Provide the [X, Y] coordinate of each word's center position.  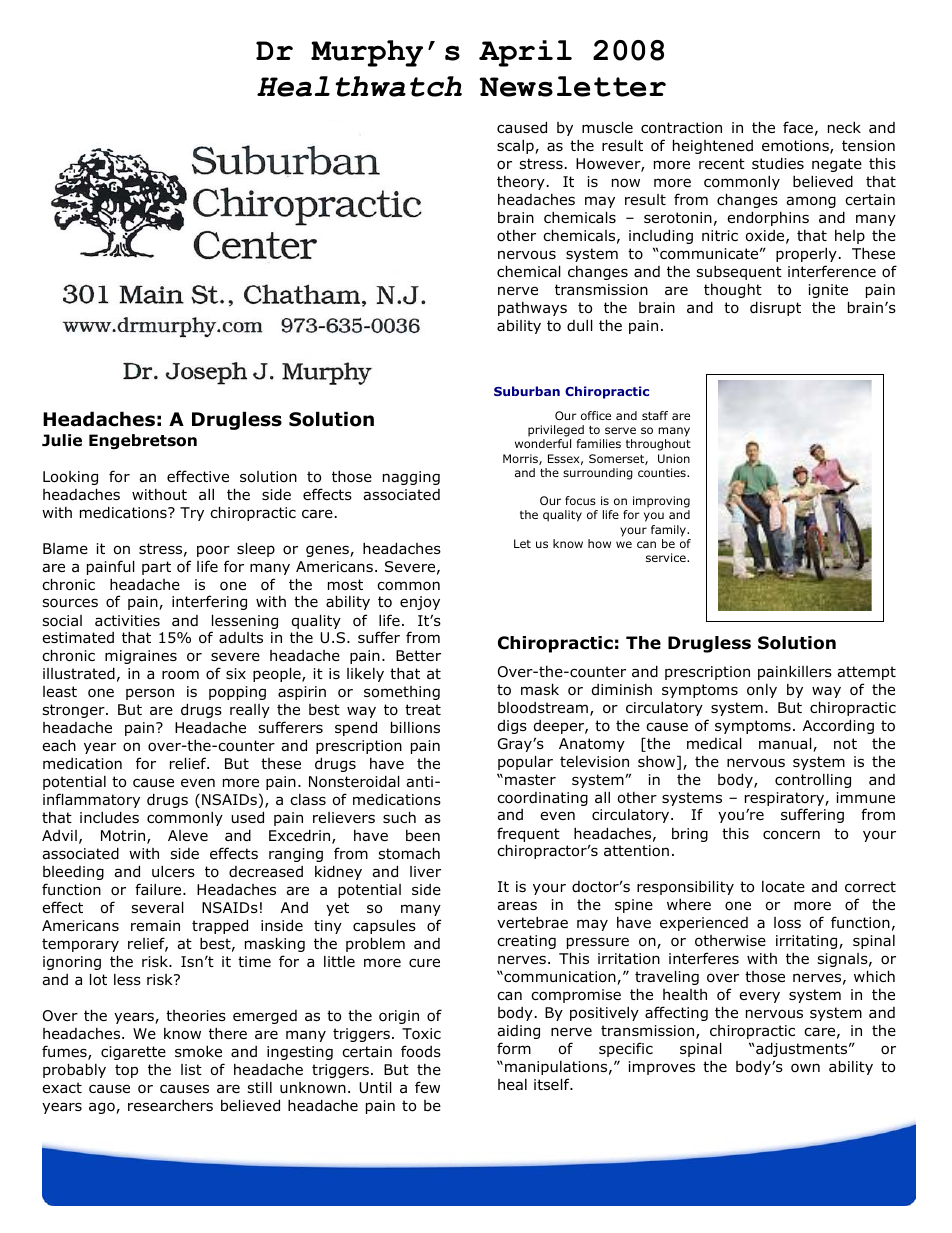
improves [662, 1068]
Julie [62, 440]
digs [512, 727]
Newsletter [573, 86]
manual [786, 744]
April [525, 53]
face [798, 127]
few [427, 1087]
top [126, 1071]
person [150, 694]
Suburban [527, 391]
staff [655, 415]
